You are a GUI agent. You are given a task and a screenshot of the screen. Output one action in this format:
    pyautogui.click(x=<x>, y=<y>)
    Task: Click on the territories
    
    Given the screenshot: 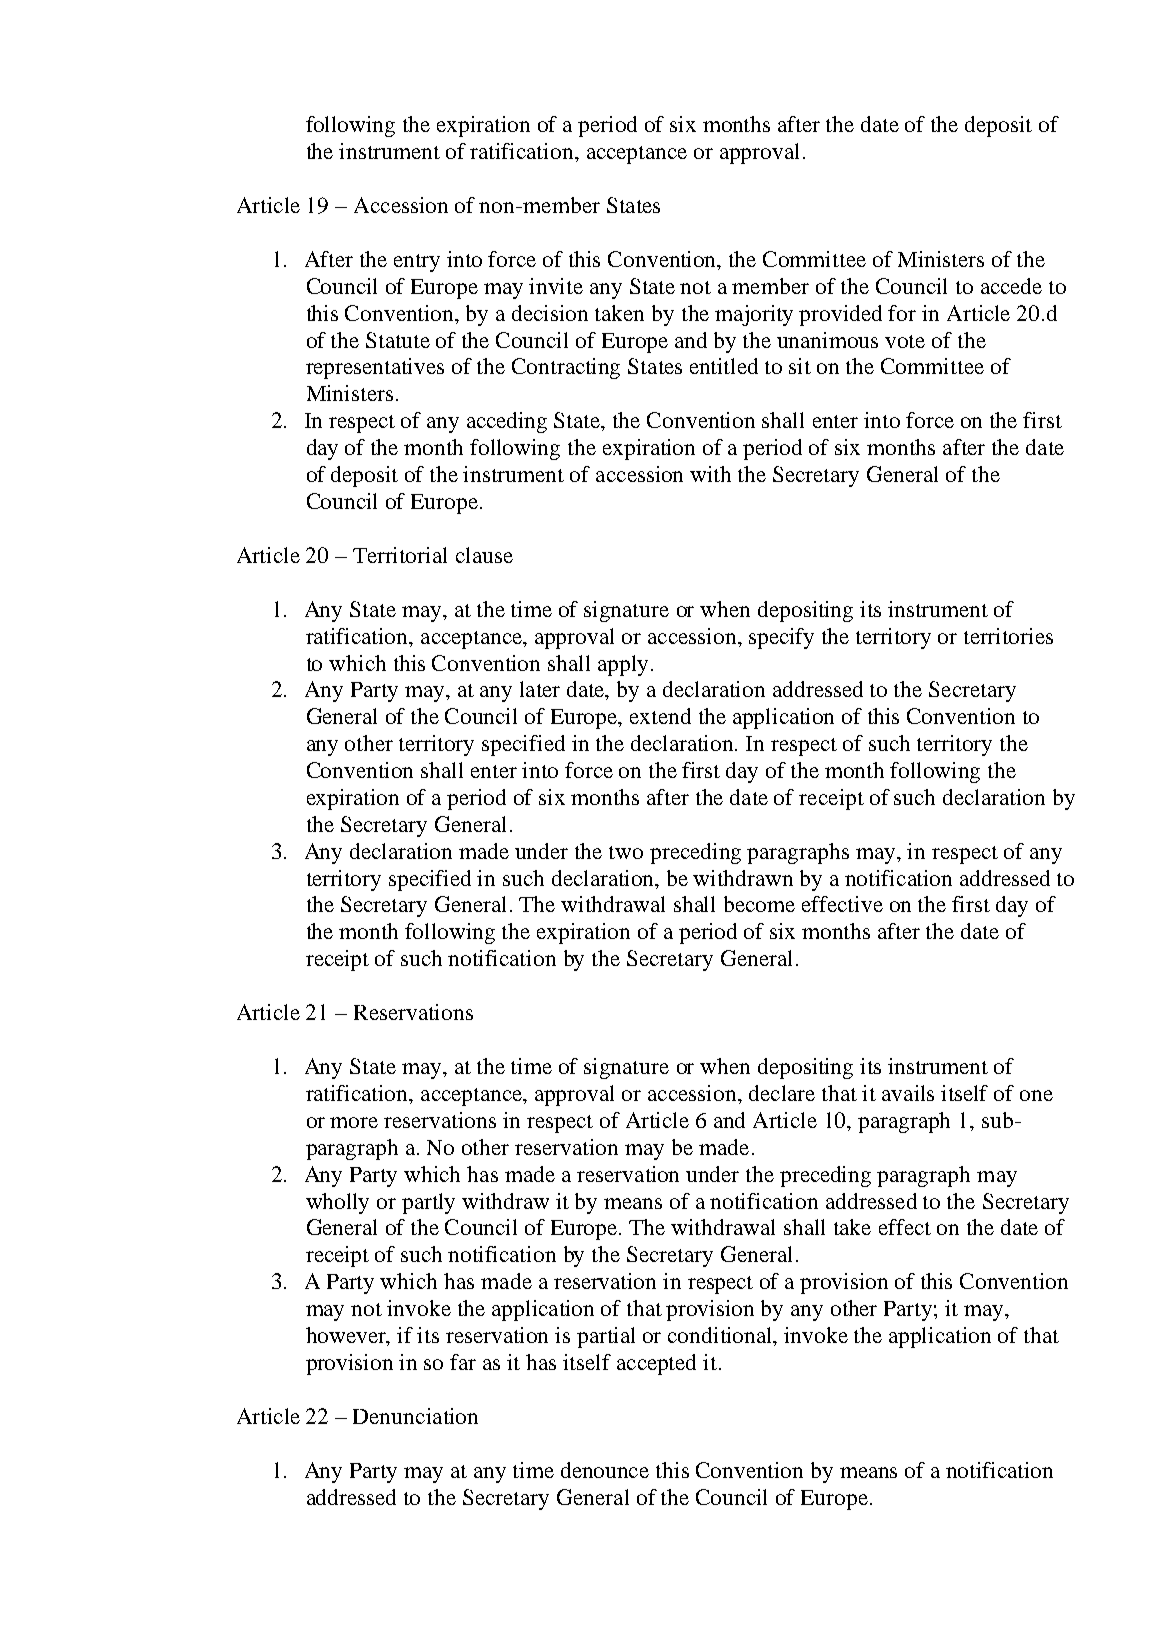 What is the action you would take?
    pyautogui.click(x=1008, y=636)
